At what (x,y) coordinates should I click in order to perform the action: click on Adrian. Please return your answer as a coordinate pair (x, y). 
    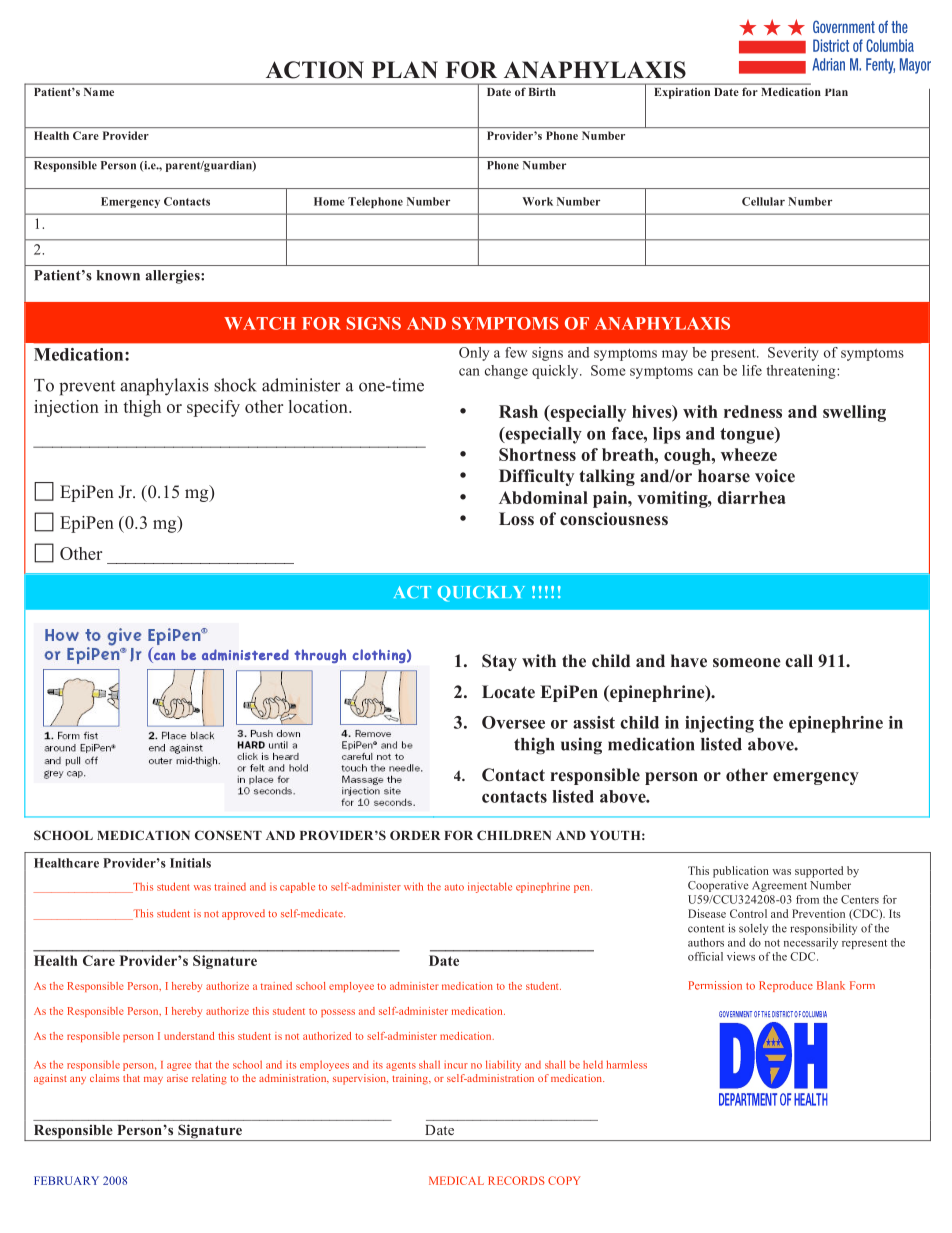
    Looking at the image, I should click on (828, 64).
